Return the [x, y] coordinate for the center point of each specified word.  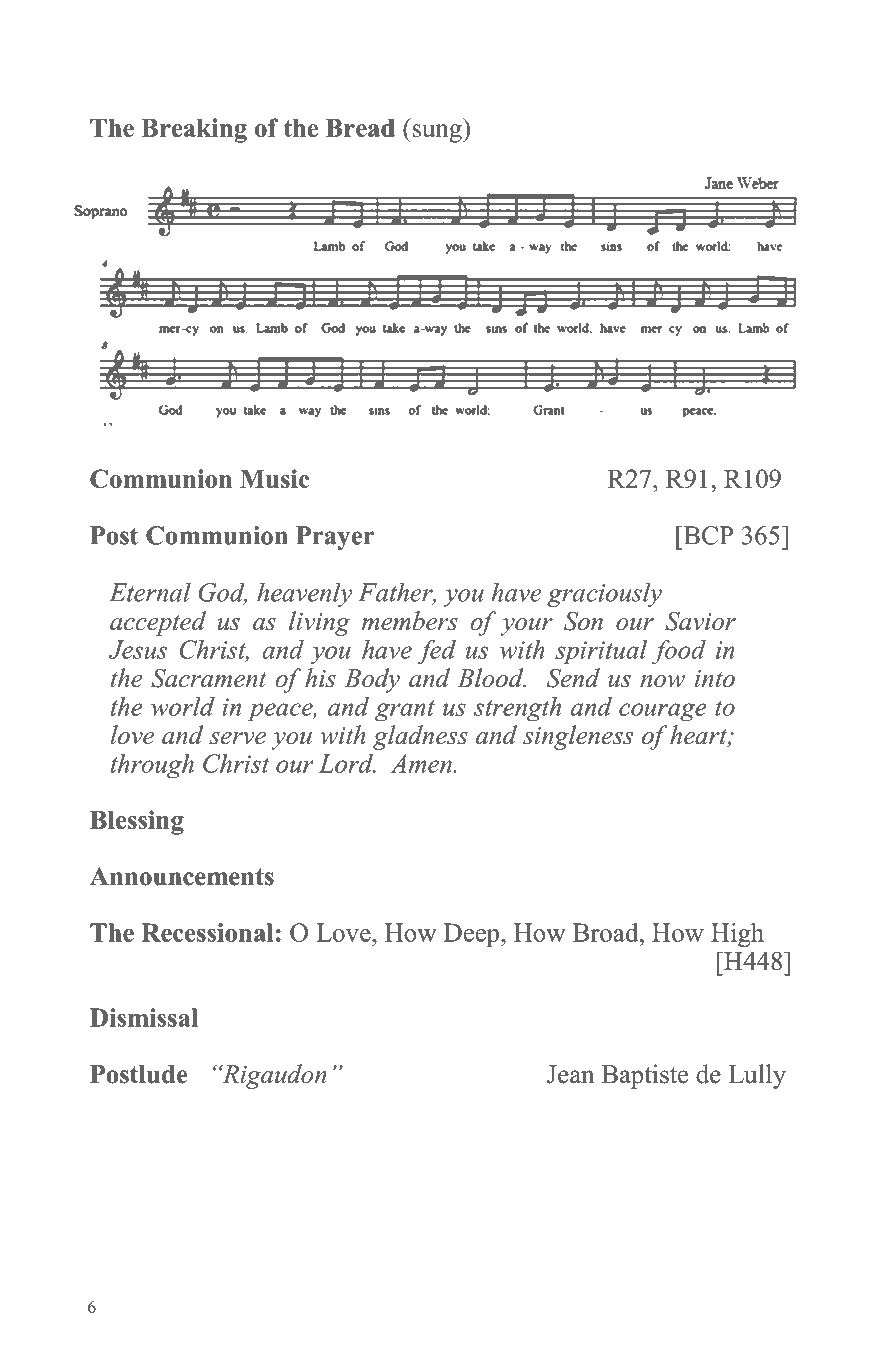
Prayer [335, 538]
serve [237, 738]
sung [437, 133]
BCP [707, 535]
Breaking [194, 130]
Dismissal [144, 1017]
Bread [360, 128]
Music [274, 478]
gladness [420, 737]
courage [663, 712]
